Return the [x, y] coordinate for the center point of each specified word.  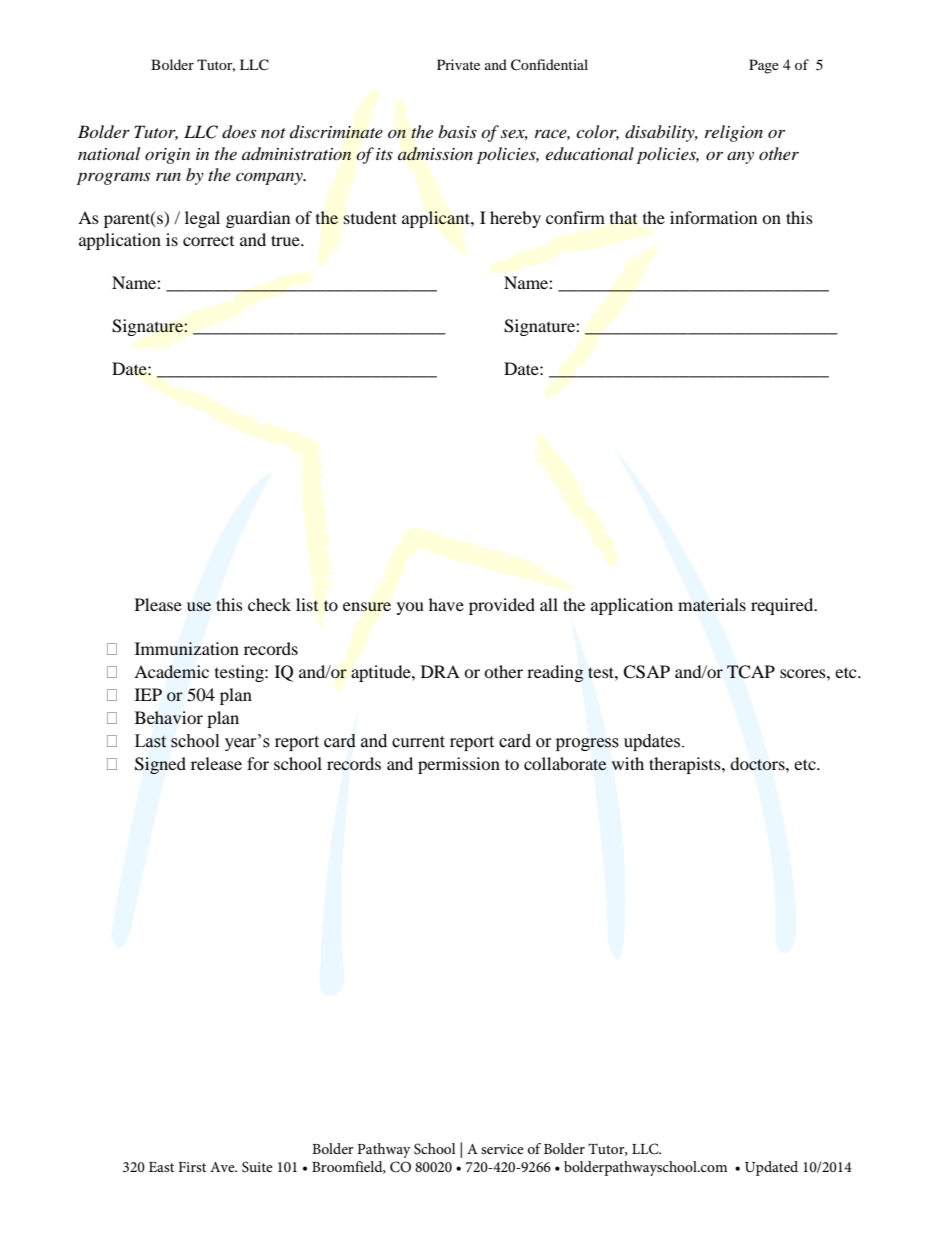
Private [458, 64]
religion [734, 133]
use [199, 606]
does [239, 132]
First [192, 1167]
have [446, 604]
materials [712, 604]
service [502, 1149]
